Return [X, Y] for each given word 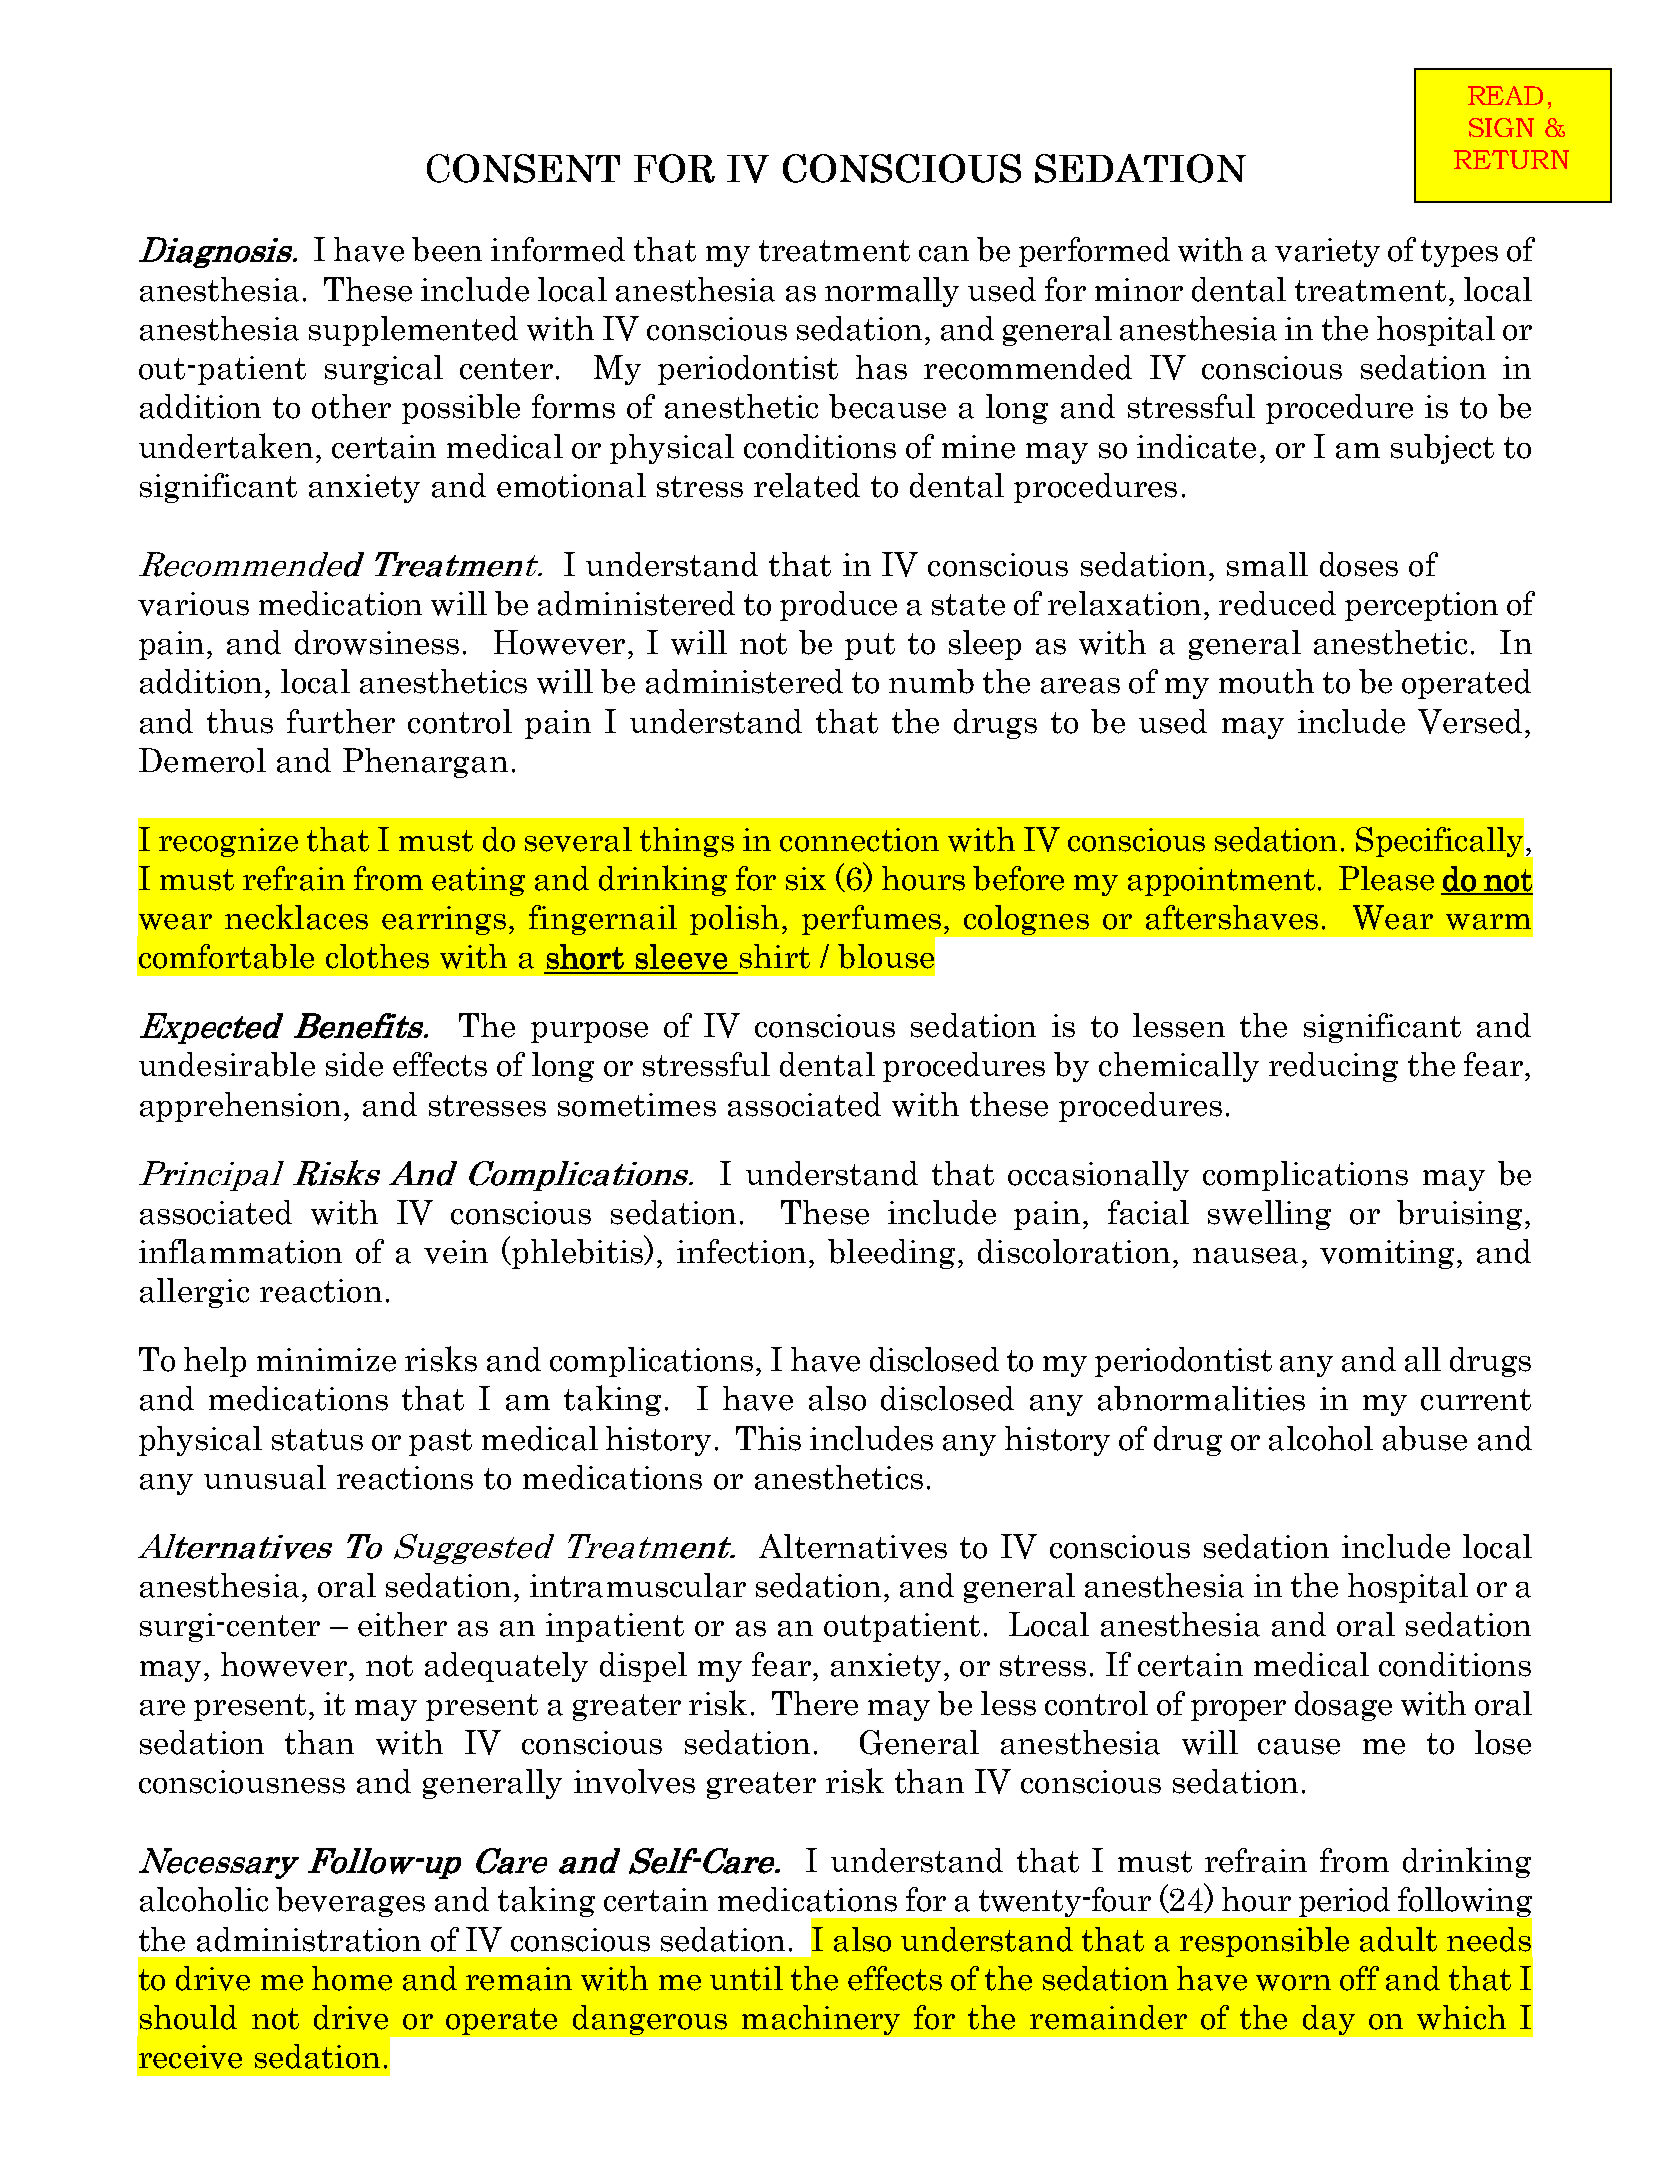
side [354, 1064]
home [352, 1978]
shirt [775, 956]
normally [892, 292]
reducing [1333, 1067]
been [447, 249]
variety [1327, 252]
